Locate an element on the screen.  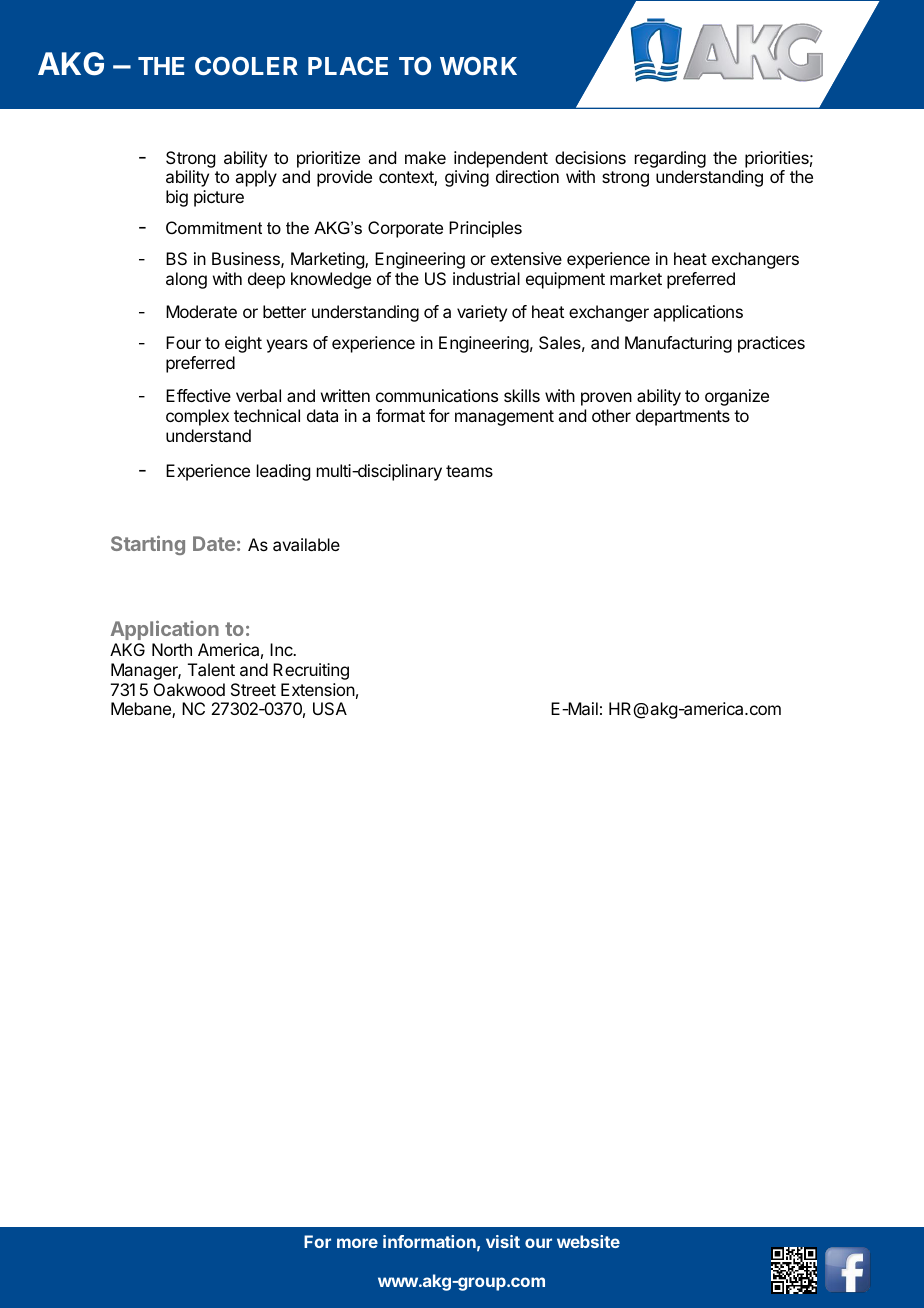
Effective is located at coordinates (198, 395).
